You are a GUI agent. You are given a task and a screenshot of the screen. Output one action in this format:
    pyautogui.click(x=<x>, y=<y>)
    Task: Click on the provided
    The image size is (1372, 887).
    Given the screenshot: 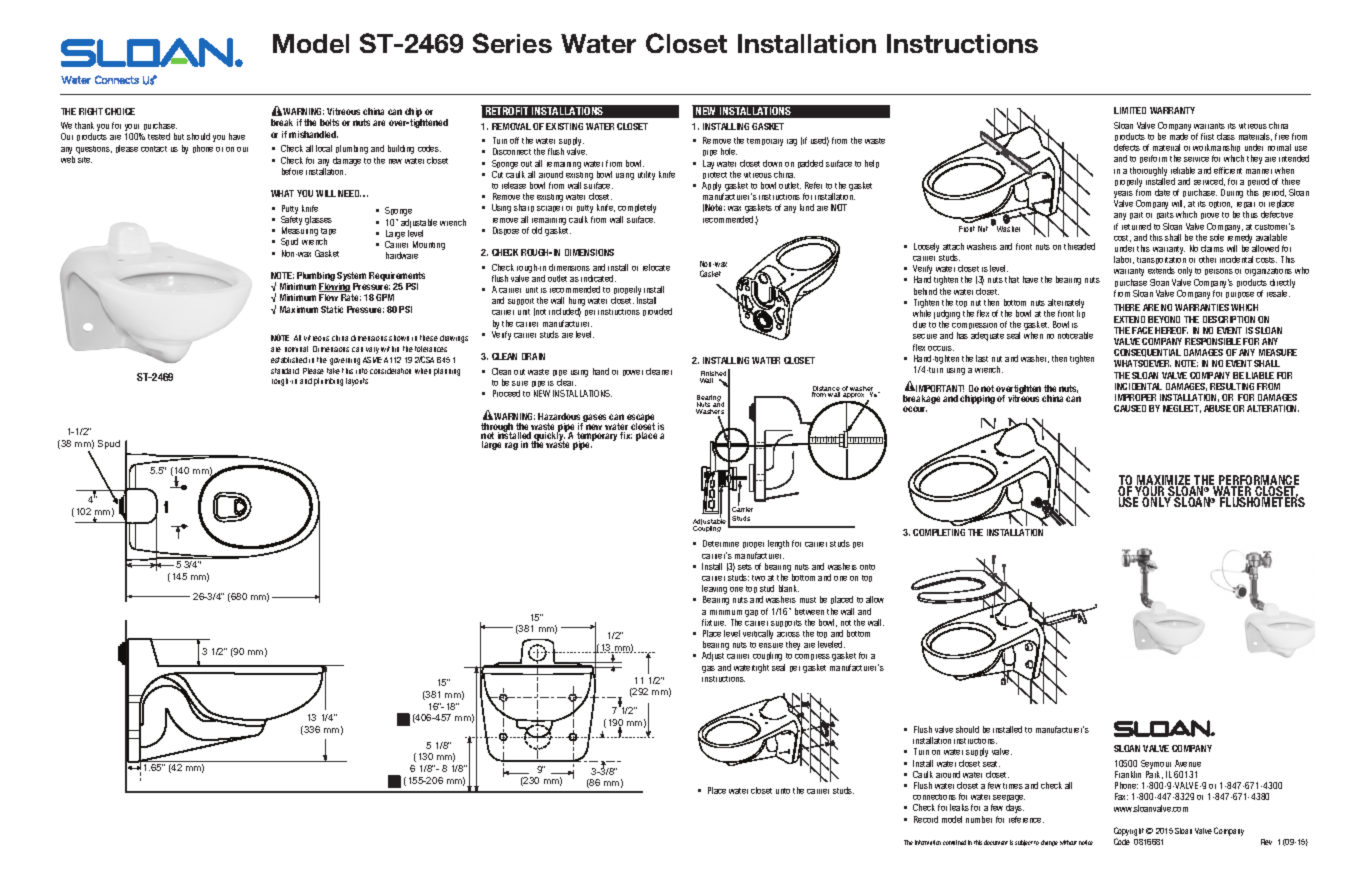 What is the action you would take?
    pyautogui.click(x=657, y=312)
